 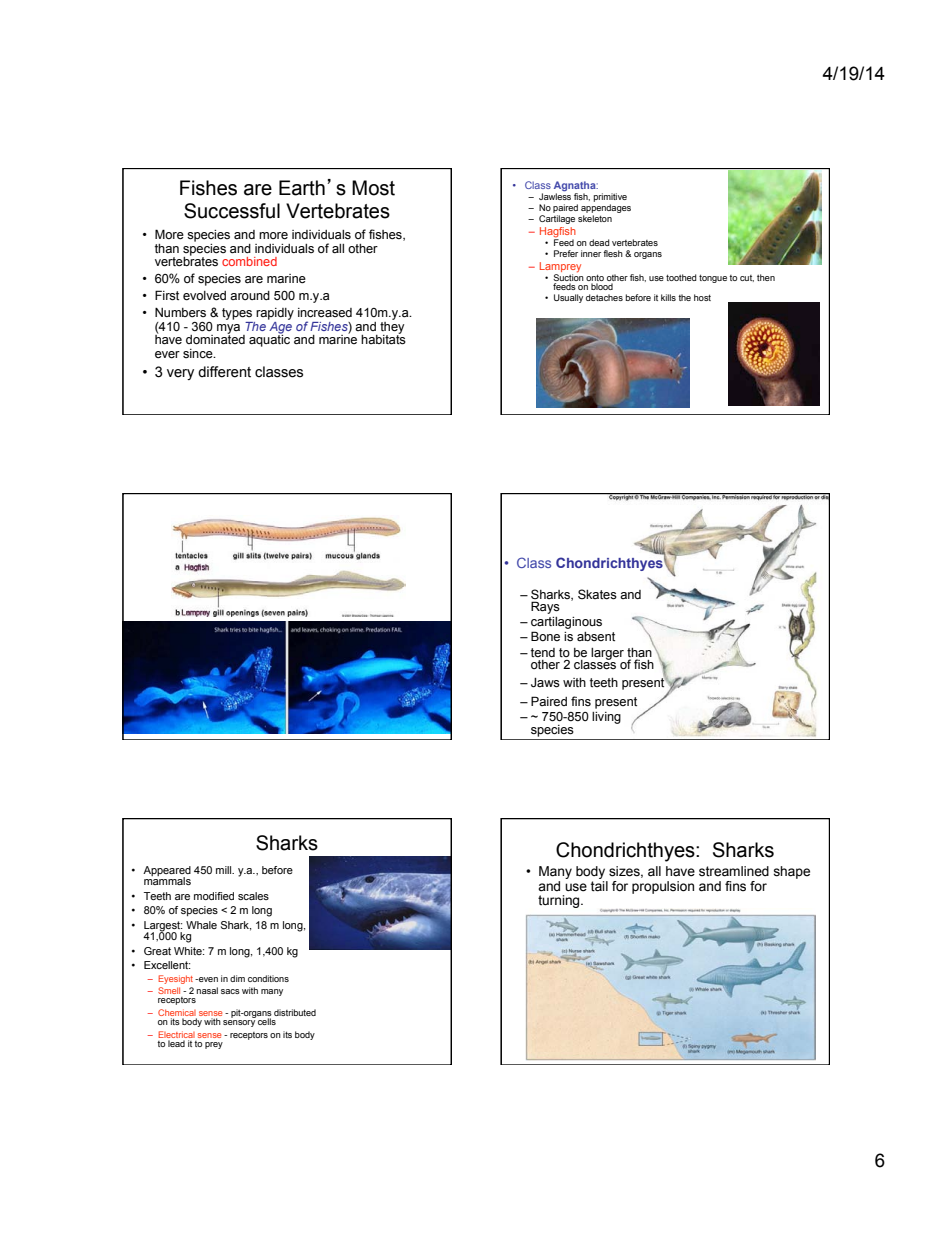 I want to click on distributed, so click(x=295, y=1012).
